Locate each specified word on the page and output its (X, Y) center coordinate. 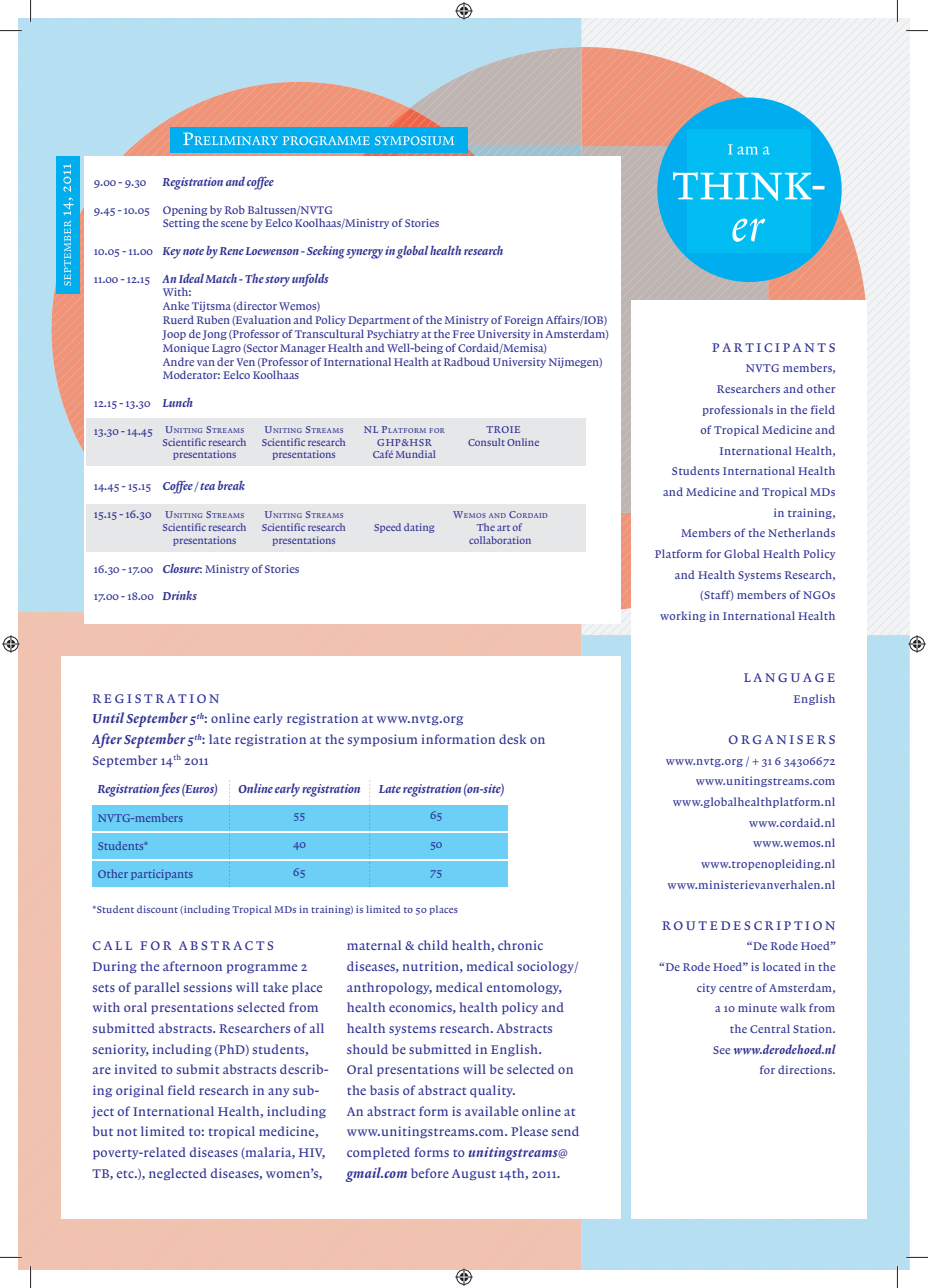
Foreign (523, 321)
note (193, 251)
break (231, 485)
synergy (364, 254)
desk (513, 739)
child (433, 945)
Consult (486, 442)
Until (108, 717)
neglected (178, 1174)
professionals (737, 410)
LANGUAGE (789, 677)
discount (157, 909)
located (782, 966)
